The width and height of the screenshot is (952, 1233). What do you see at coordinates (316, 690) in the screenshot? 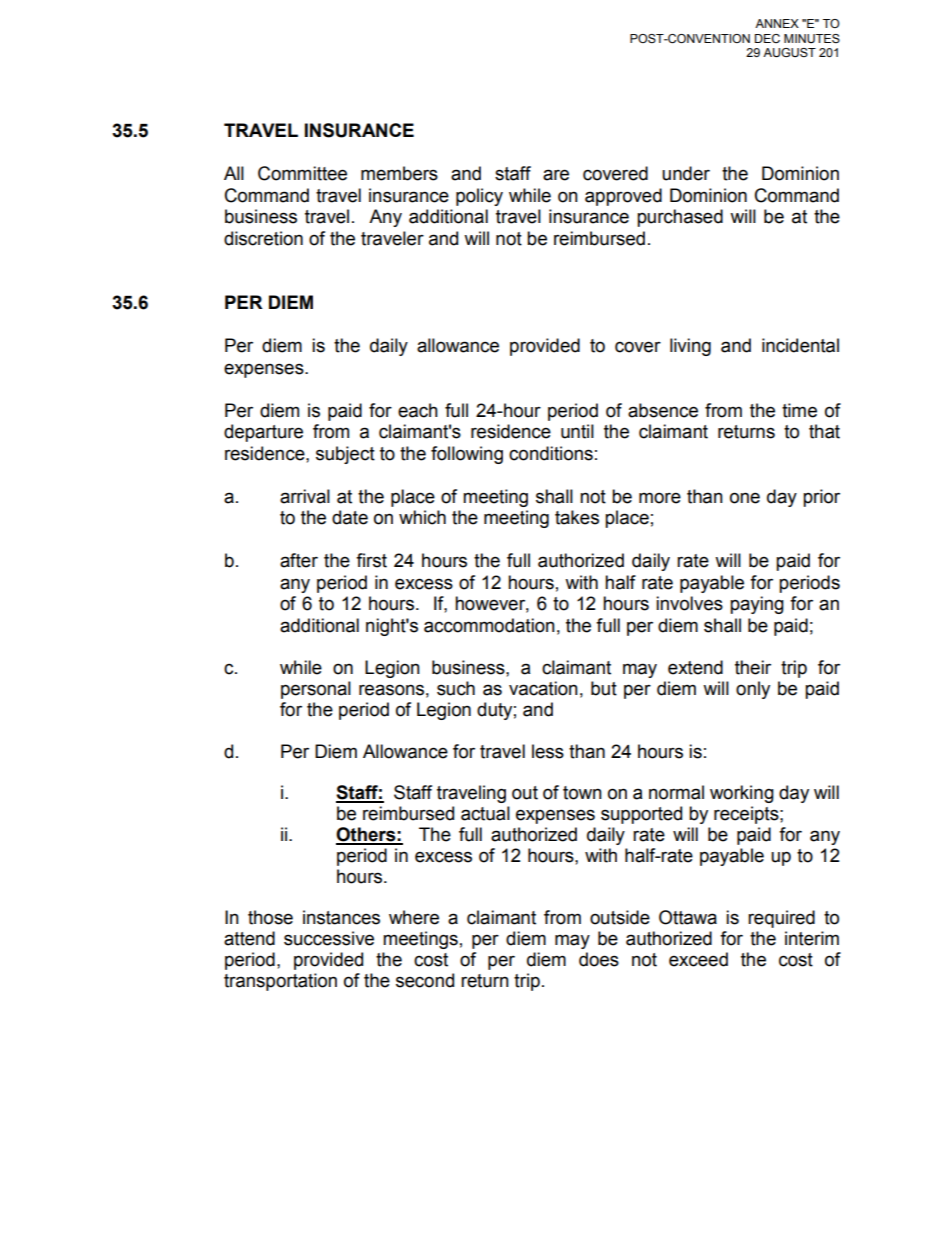
I see `personal` at bounding box center [316, 690].
